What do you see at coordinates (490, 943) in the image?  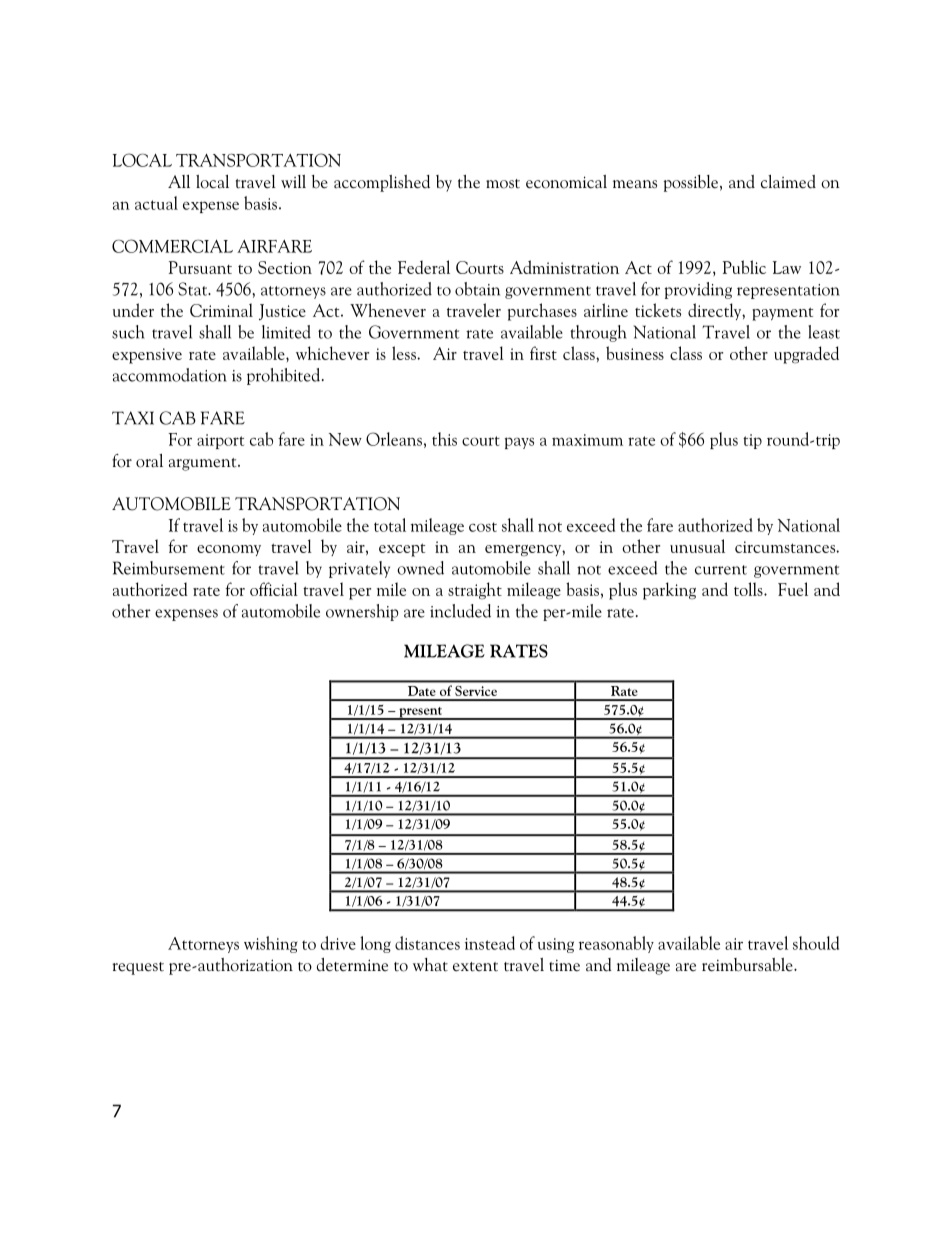 I see `instead` at bounding box center [490, 943].
